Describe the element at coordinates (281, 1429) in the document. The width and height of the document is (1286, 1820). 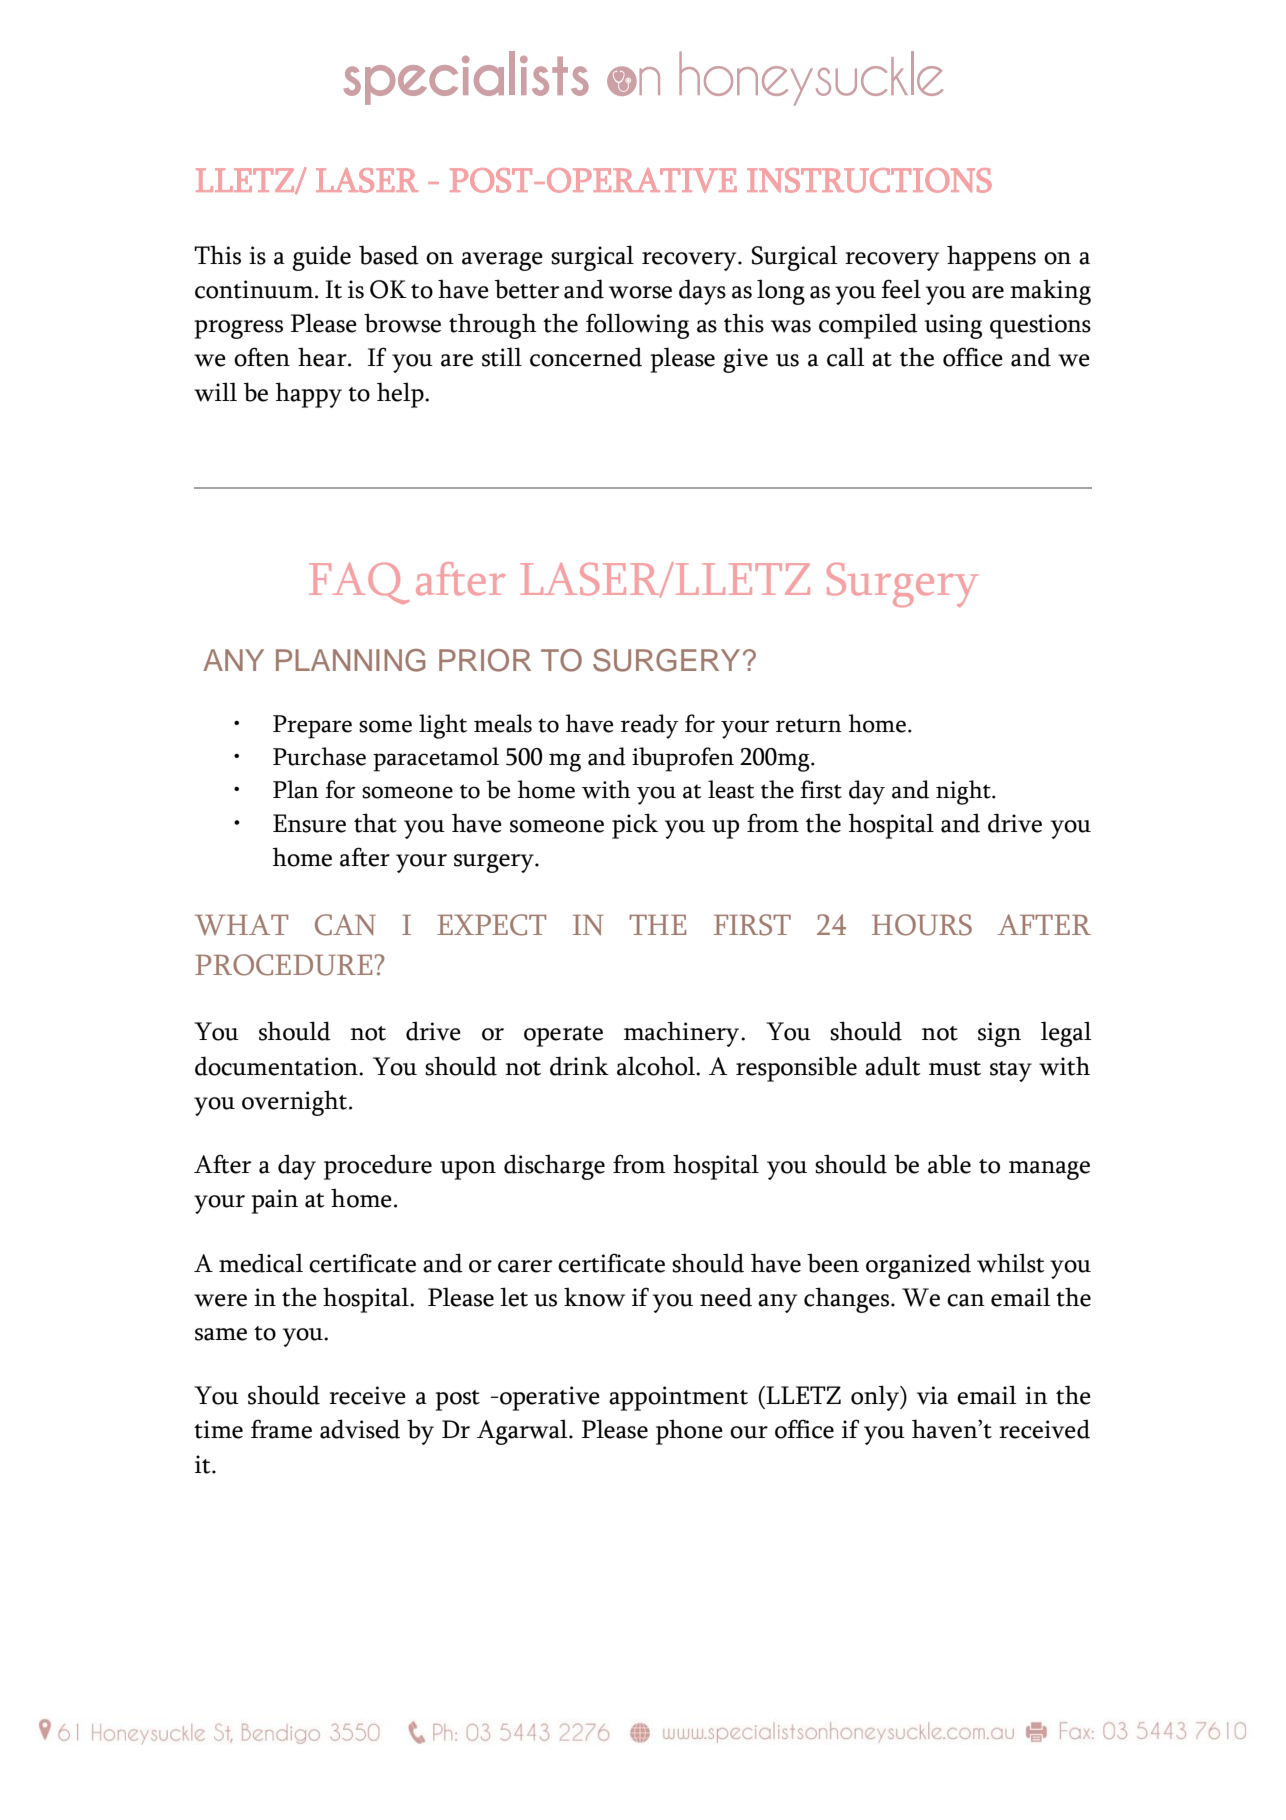
I see `frame` at that location.
